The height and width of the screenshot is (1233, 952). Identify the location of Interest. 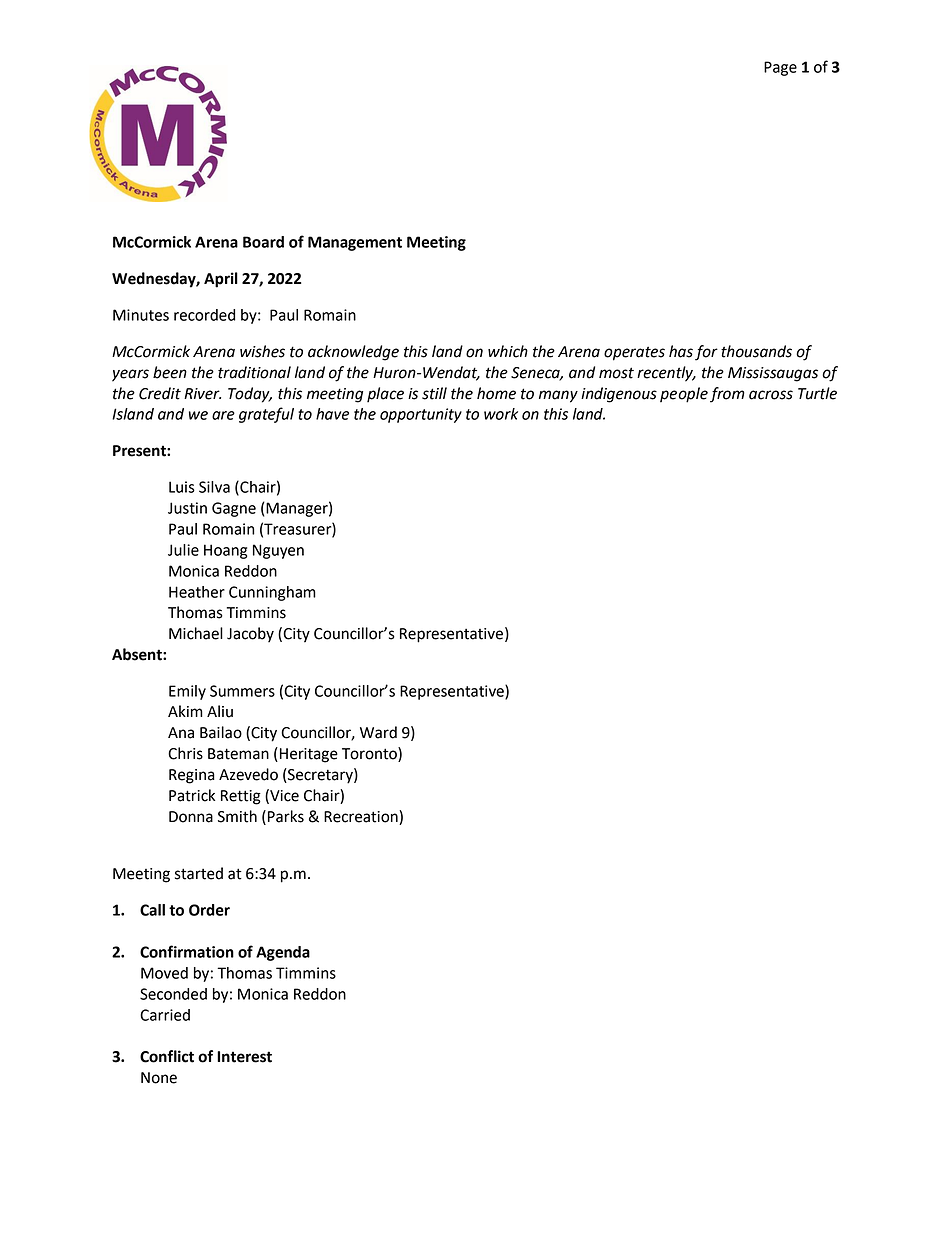
(244, 1057).
